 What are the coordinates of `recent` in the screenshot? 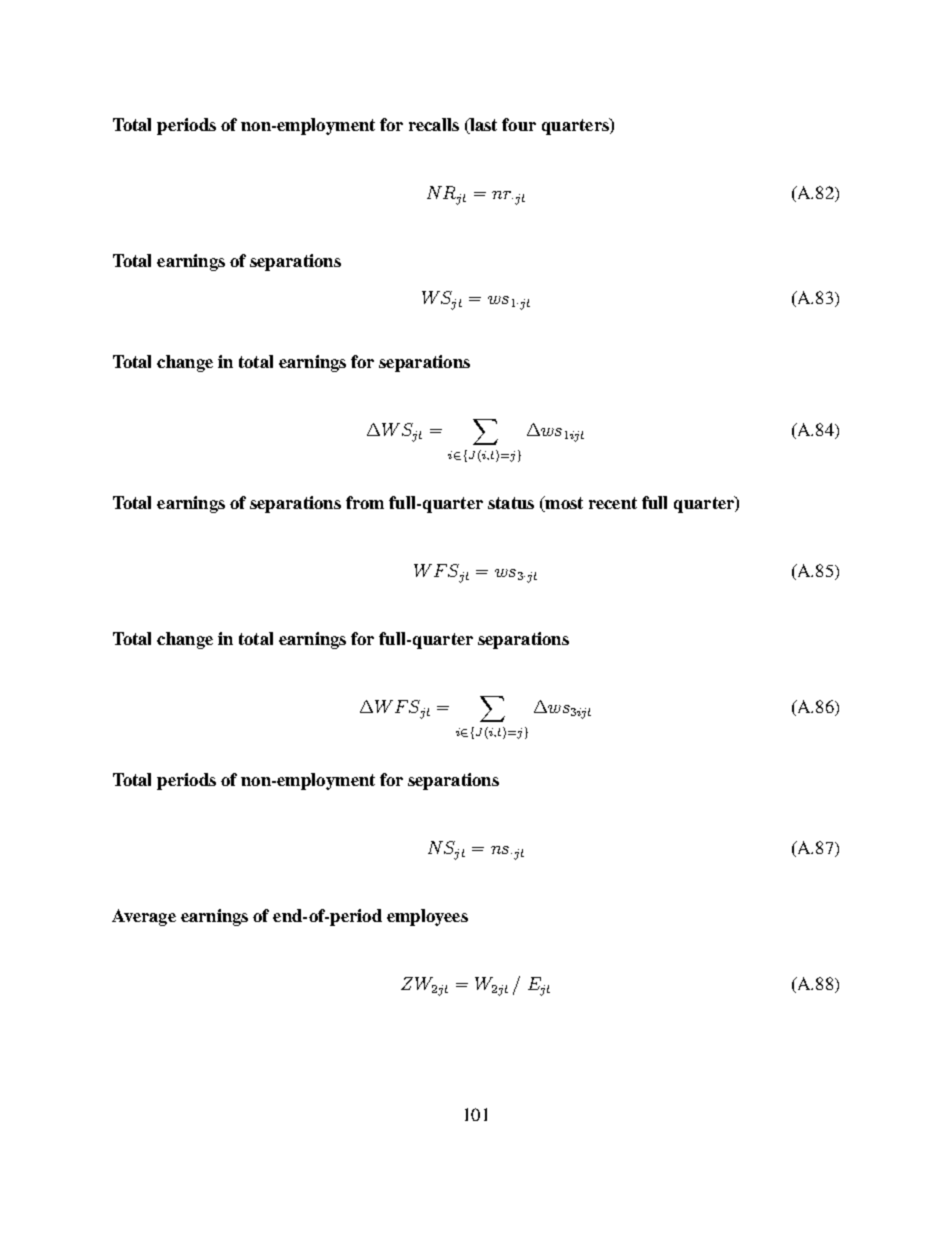 It's located at (613, 503).
